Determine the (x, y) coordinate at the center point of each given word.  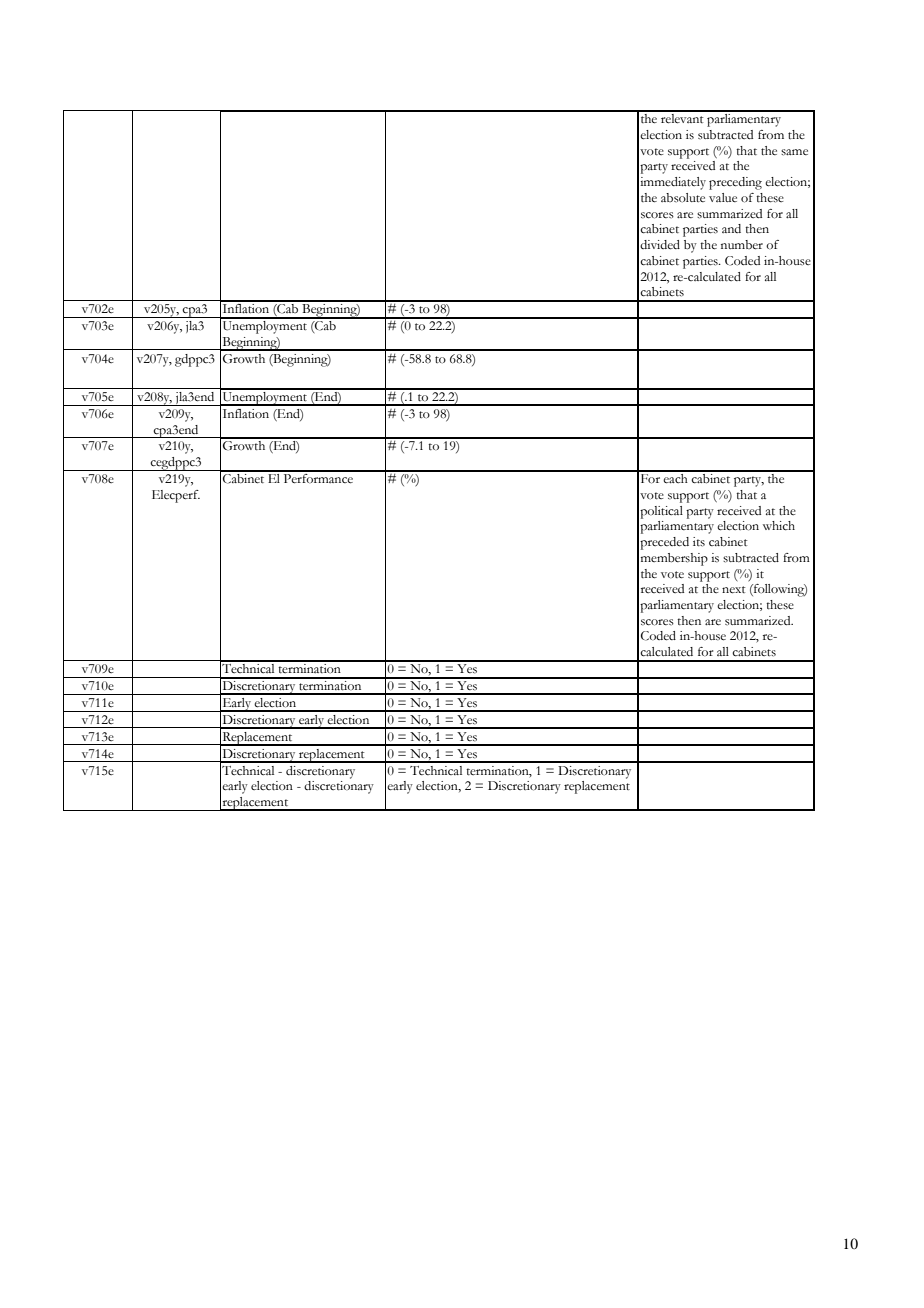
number (742, 245)
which (779, 526)
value (723, 197)
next (733, 590)
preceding (735, 183)
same (794, 152)
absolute (683, 198)
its (699, 542)
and (731, 228)
